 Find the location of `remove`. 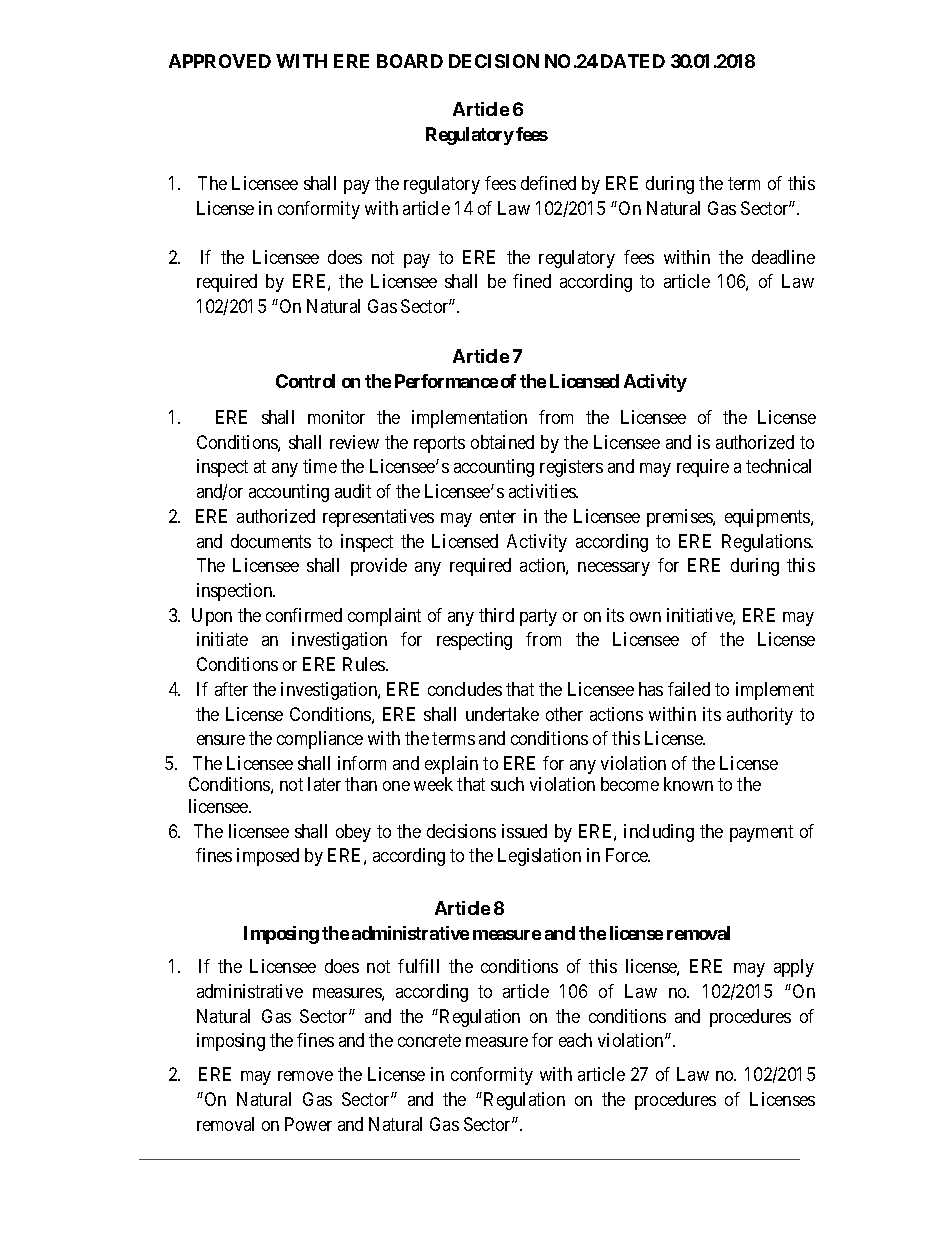

remove is located at coordinates (305, 1076).
